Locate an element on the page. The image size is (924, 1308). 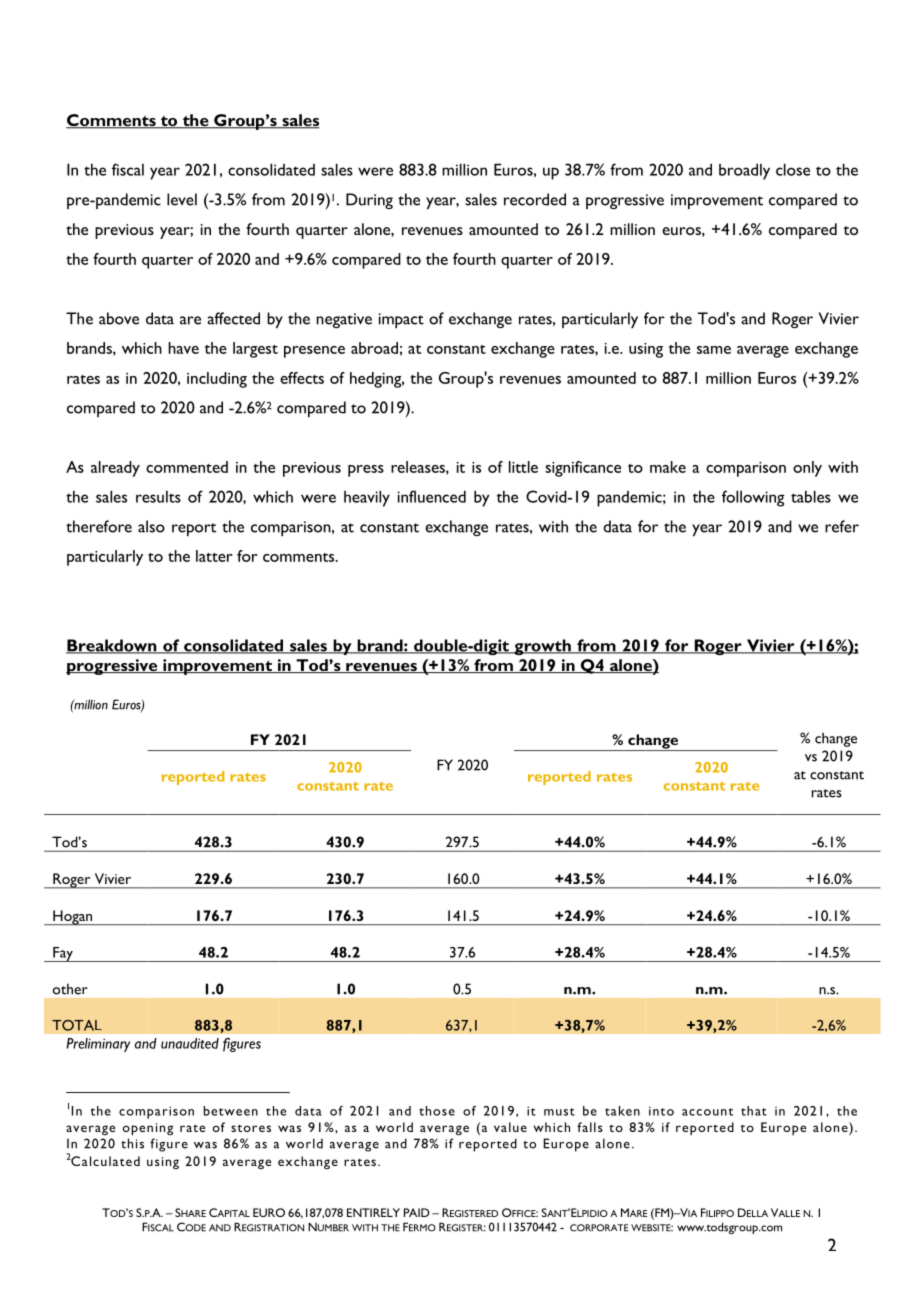
also is located at coordinates (151, 526).
